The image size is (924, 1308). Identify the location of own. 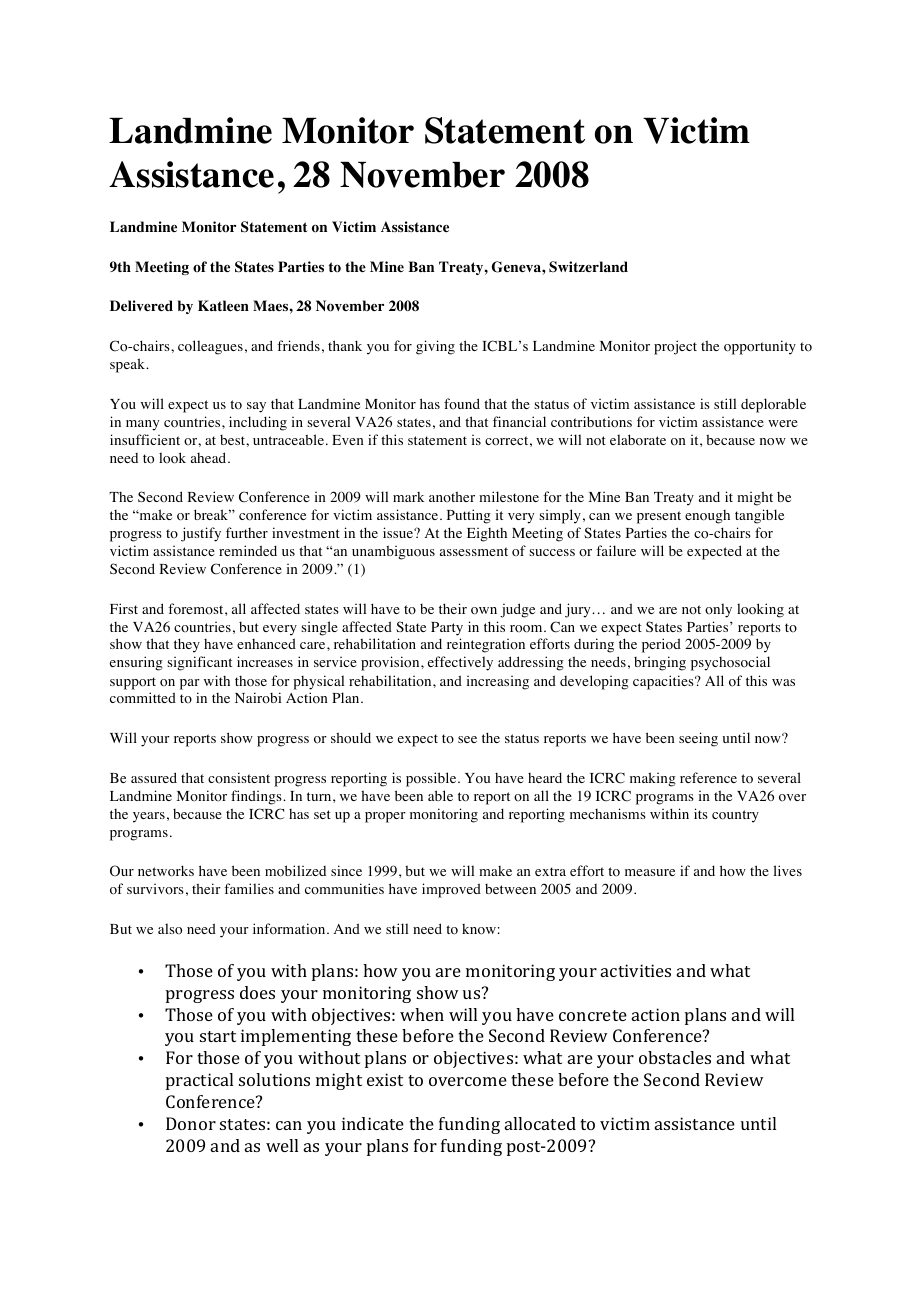
(484, 611).
